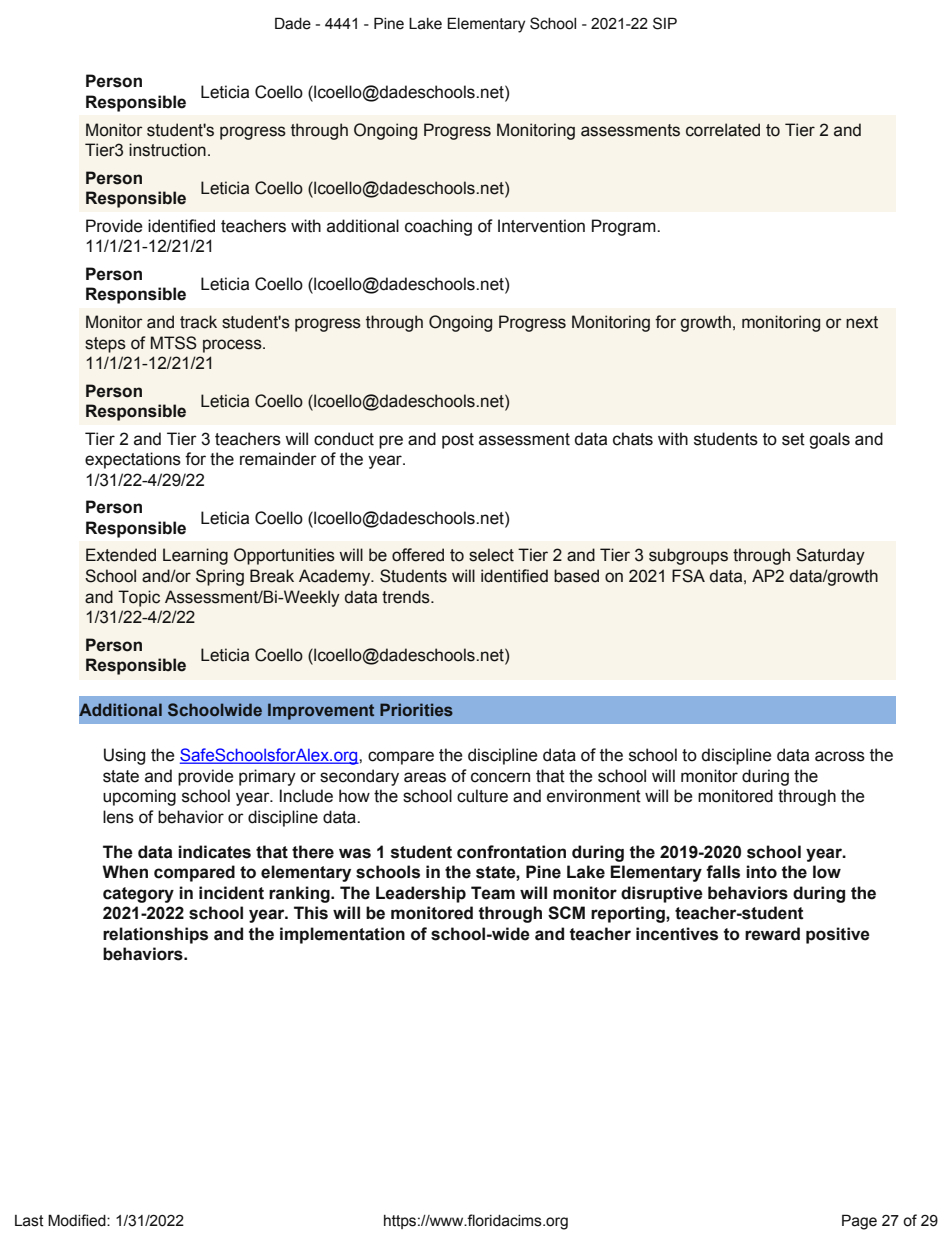 The image size is (952, 1233). What do you see at coordinates (342, 935) in the image?
I see `implementation` at bounding box center [342, 935].
